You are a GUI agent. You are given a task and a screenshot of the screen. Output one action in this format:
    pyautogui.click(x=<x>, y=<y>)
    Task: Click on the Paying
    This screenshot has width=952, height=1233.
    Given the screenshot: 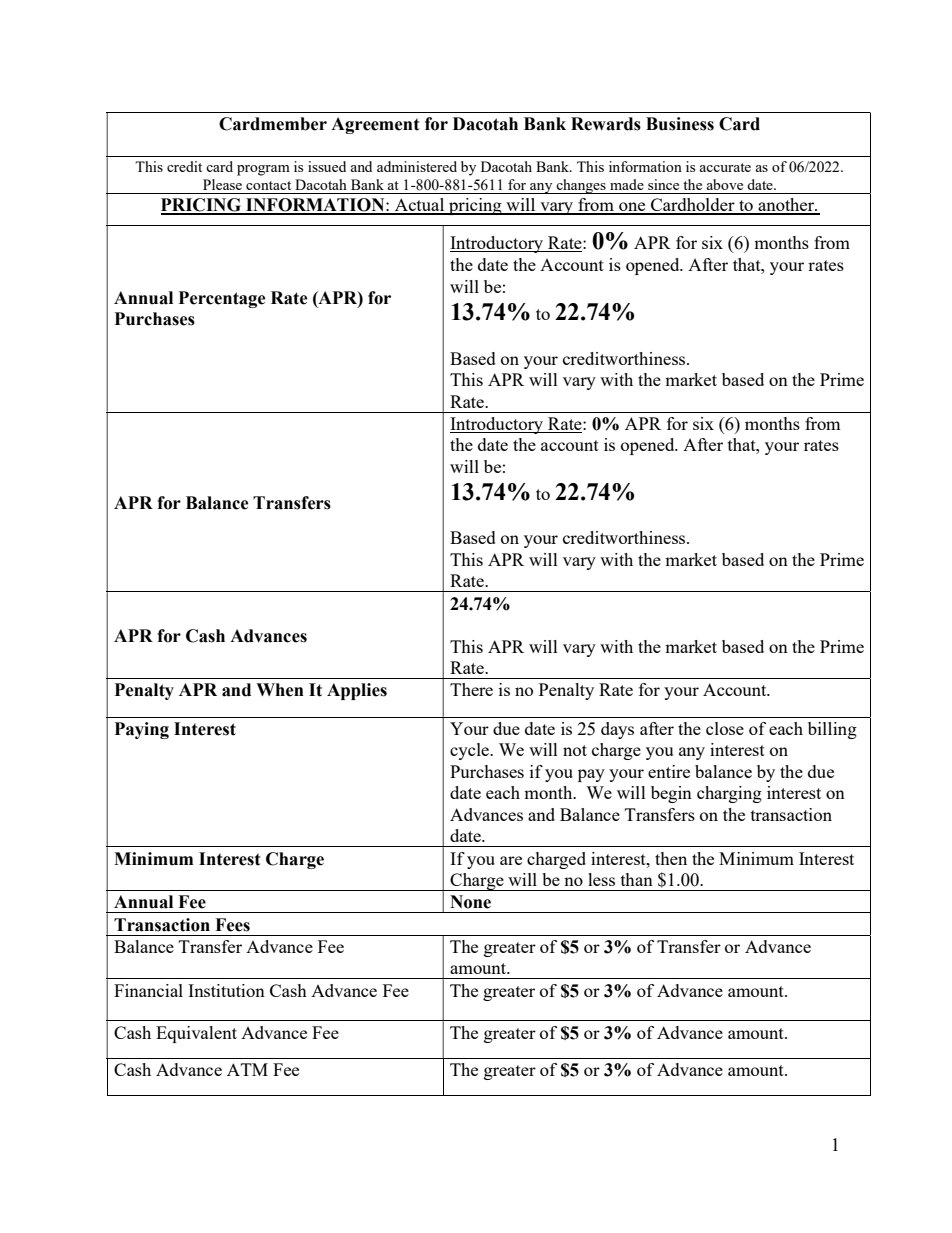 What is the action you would take?
    pyautogui.click(x=141, y=730)
